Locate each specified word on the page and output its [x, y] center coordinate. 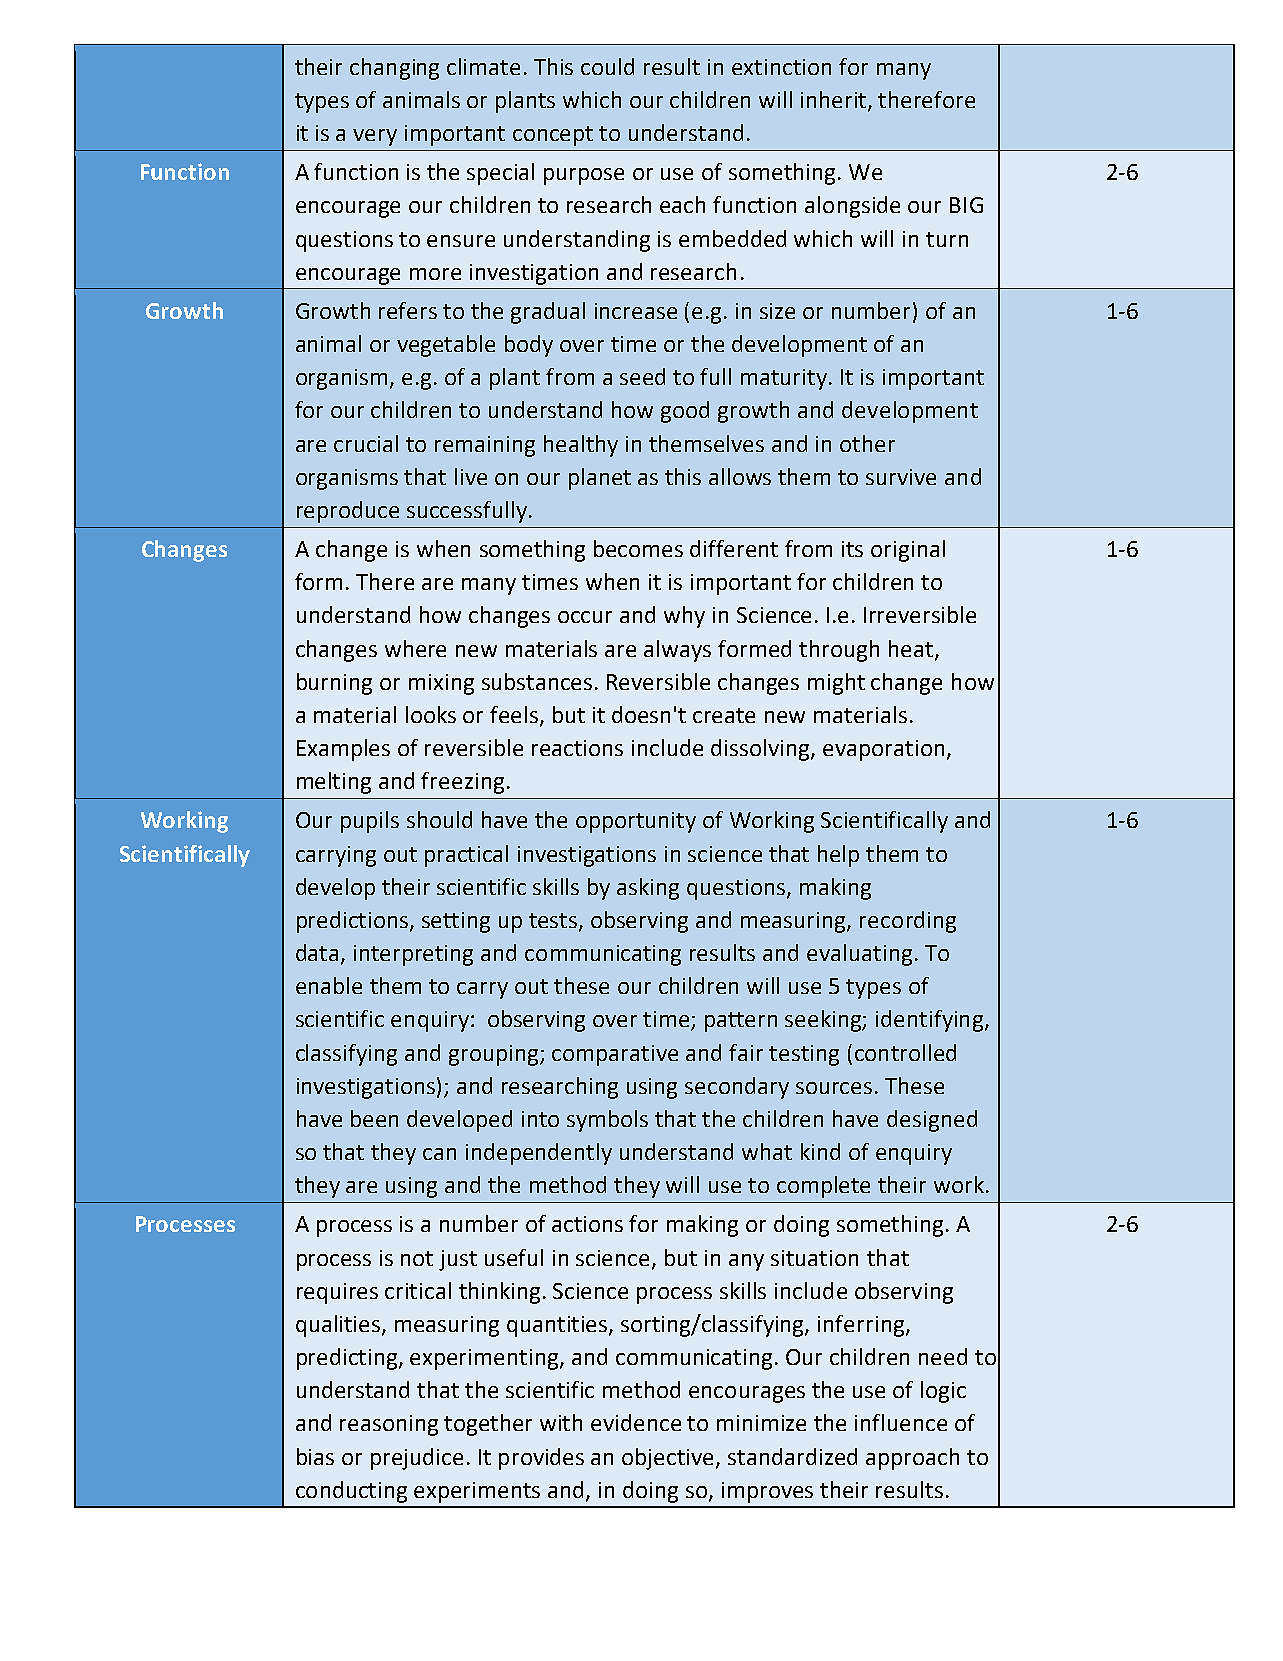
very [375, 137]
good [685, 412]
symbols [607, 1121]
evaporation [883, 750]
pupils [370, 822]
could [607, 66]
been [374, 1118]
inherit [835, 100]
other [867, 443]
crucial [366, 443]
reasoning [389, 1425]
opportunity [636, 822]
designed [932, 1121]
